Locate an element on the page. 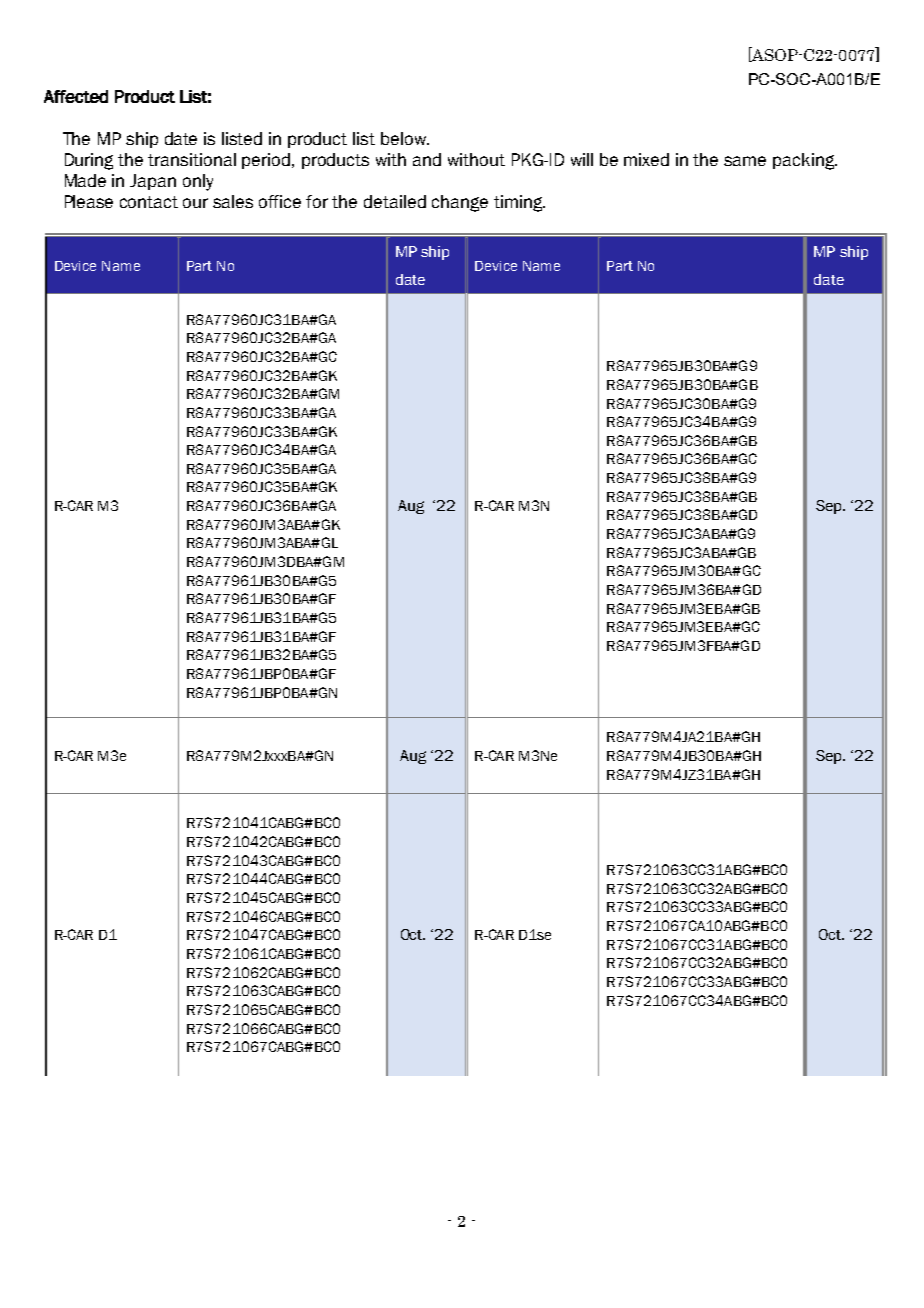 This page has height=1308, width=924. and is located at coordinates (427, 159).
